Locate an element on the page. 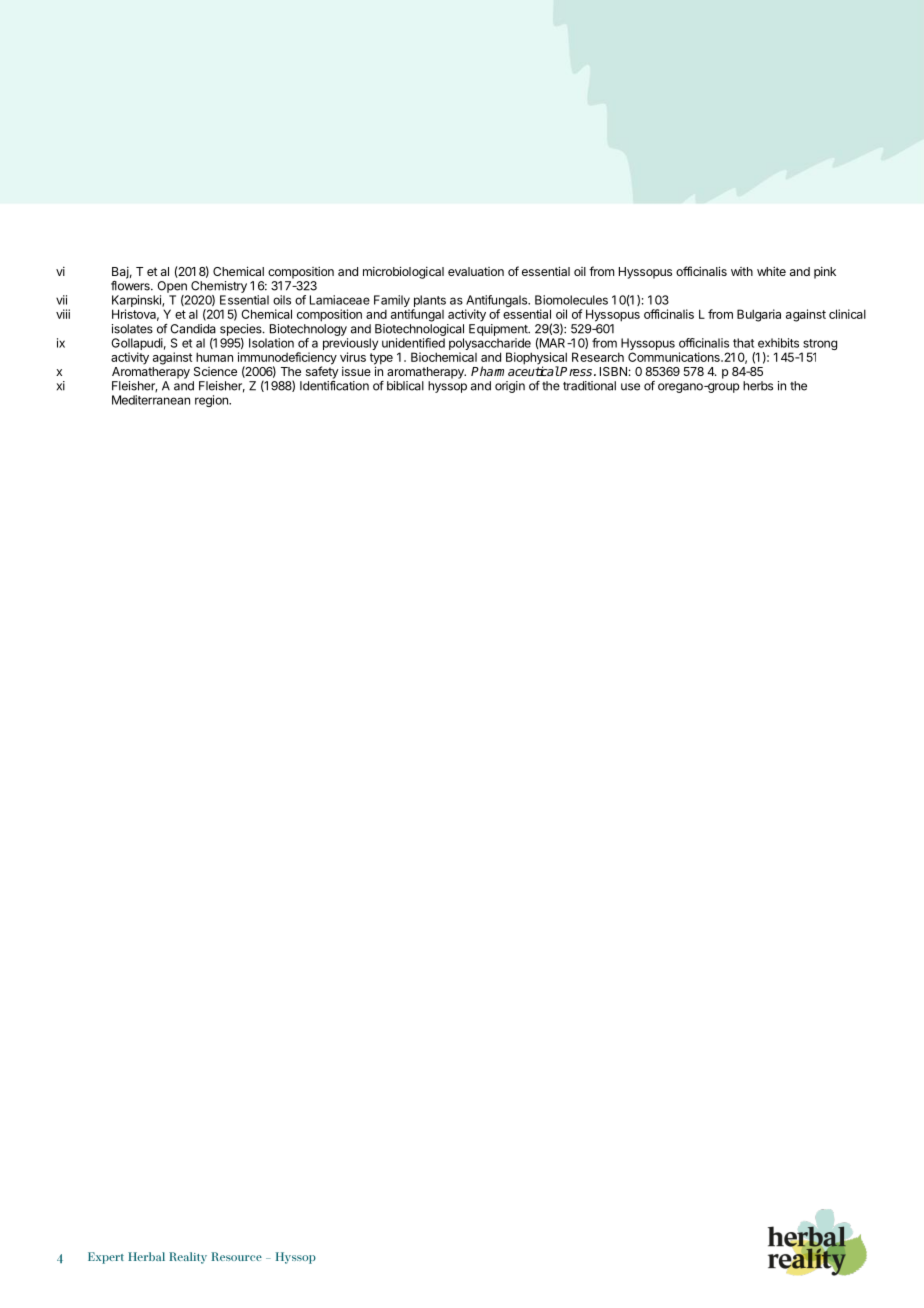 Image resolution: width=924 pixels, height=1308 pixels. flowers is located at coordinates (131, 286).
